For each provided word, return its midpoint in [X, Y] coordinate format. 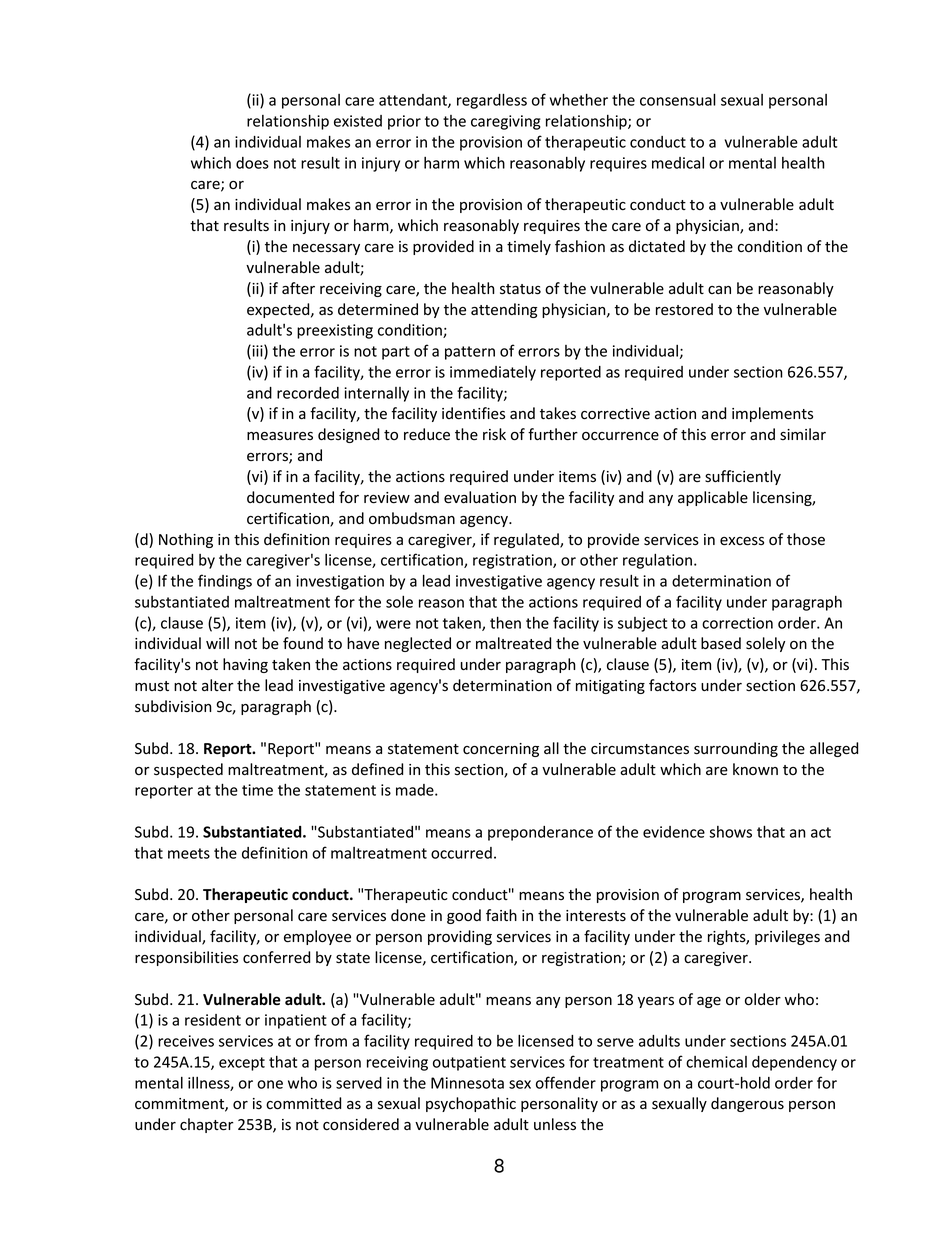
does [252, 163]
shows [730, 832]
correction [737, 623]
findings [225, 582]
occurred [461, 853]
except [242, 1064]
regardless [492, 101]
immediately [493, 373]
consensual [678, 99]
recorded [308, 393]
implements [772, 414]
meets [189, 853]
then [505, 622]
